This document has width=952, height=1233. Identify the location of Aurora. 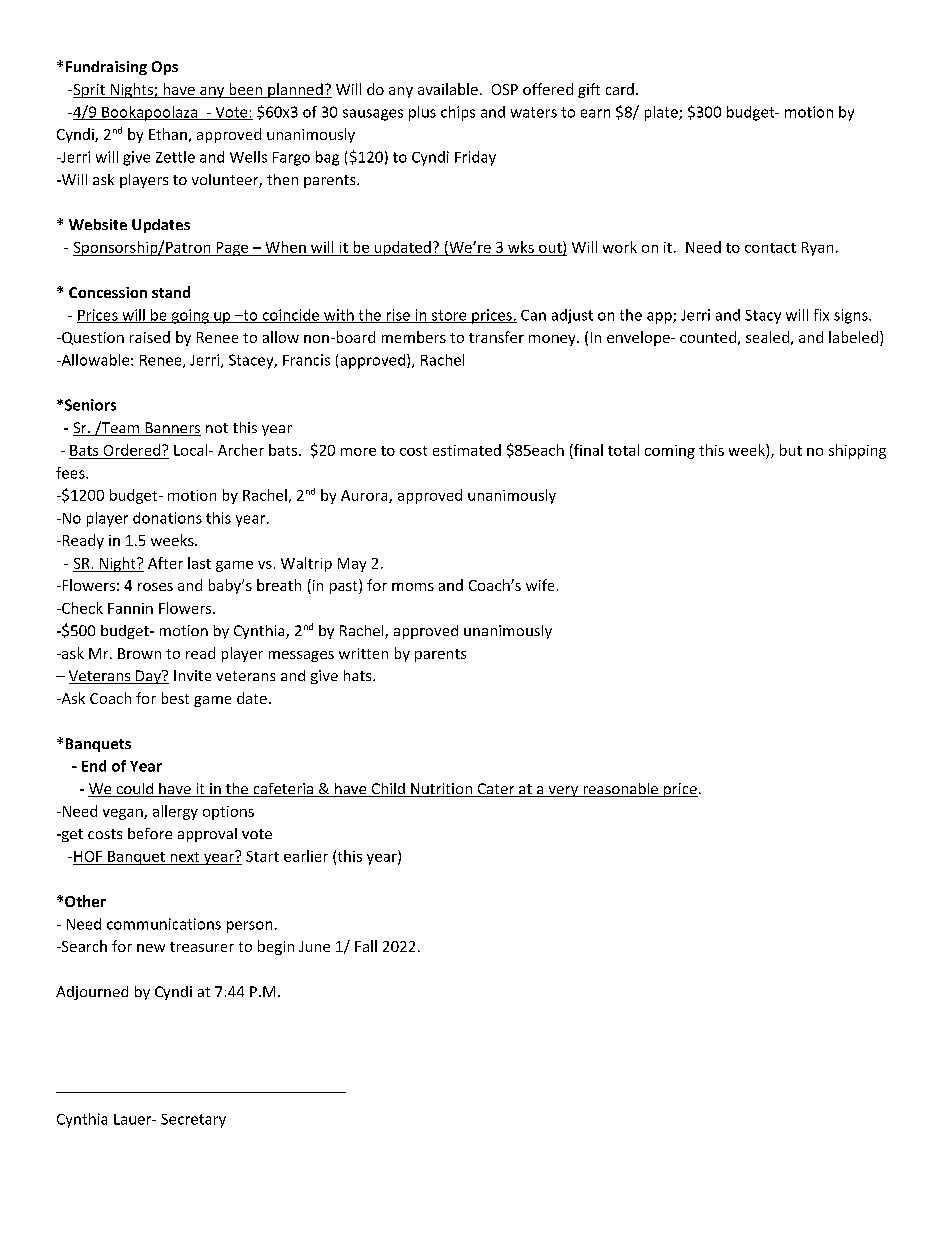
(365, 496).
